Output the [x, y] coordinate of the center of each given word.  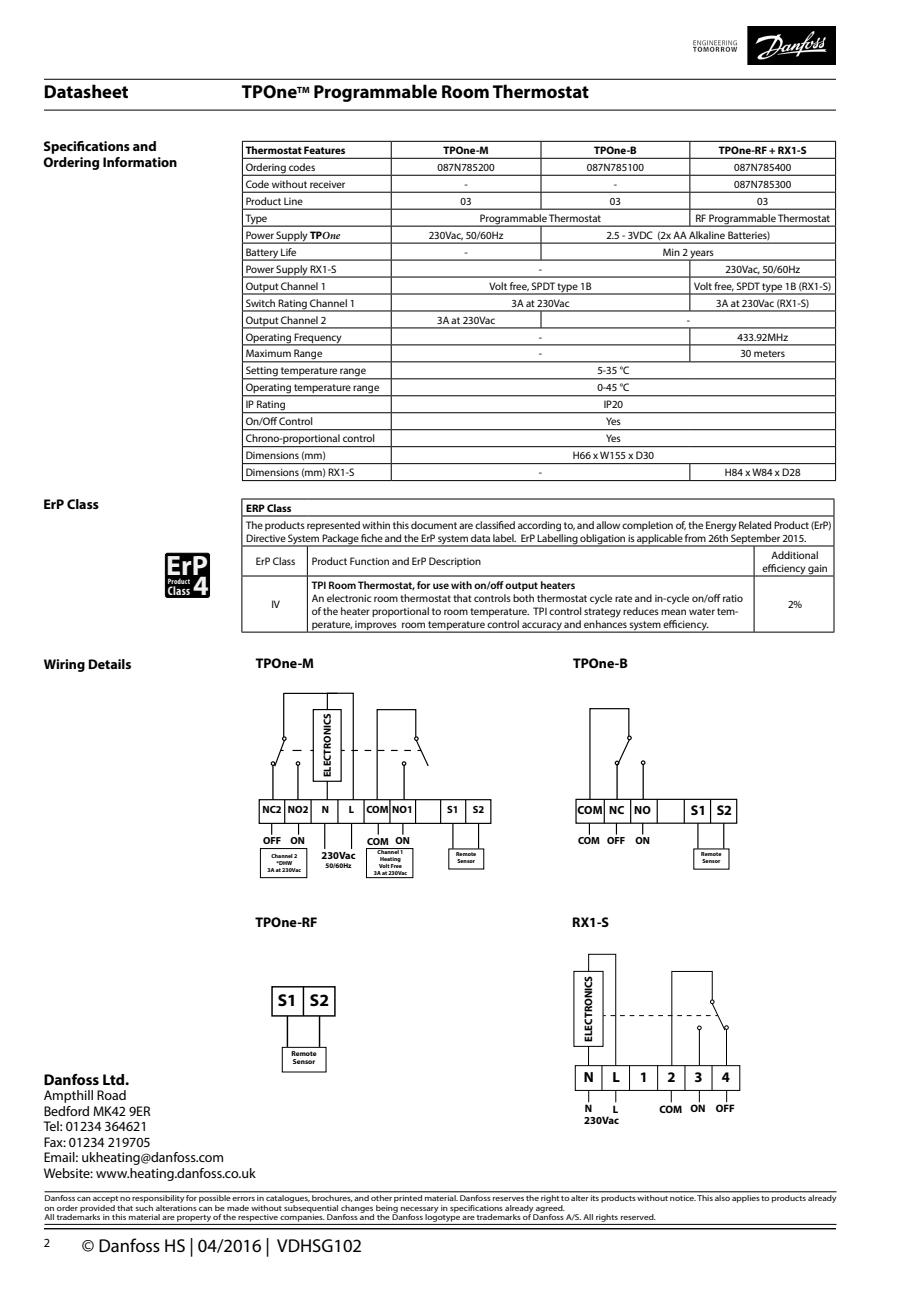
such [144, 1206]
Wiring [64, 665]
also [722, 1198]
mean [673, 612]
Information [140, 162]
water [702, 611]
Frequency [318, 339]
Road [111, 1095]
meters [769, 353]
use [441, 586]
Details [109, 664]
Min [671, 252]
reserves [508, 1199]
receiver [327, 184]
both [523, 598]
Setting [262, 372]
